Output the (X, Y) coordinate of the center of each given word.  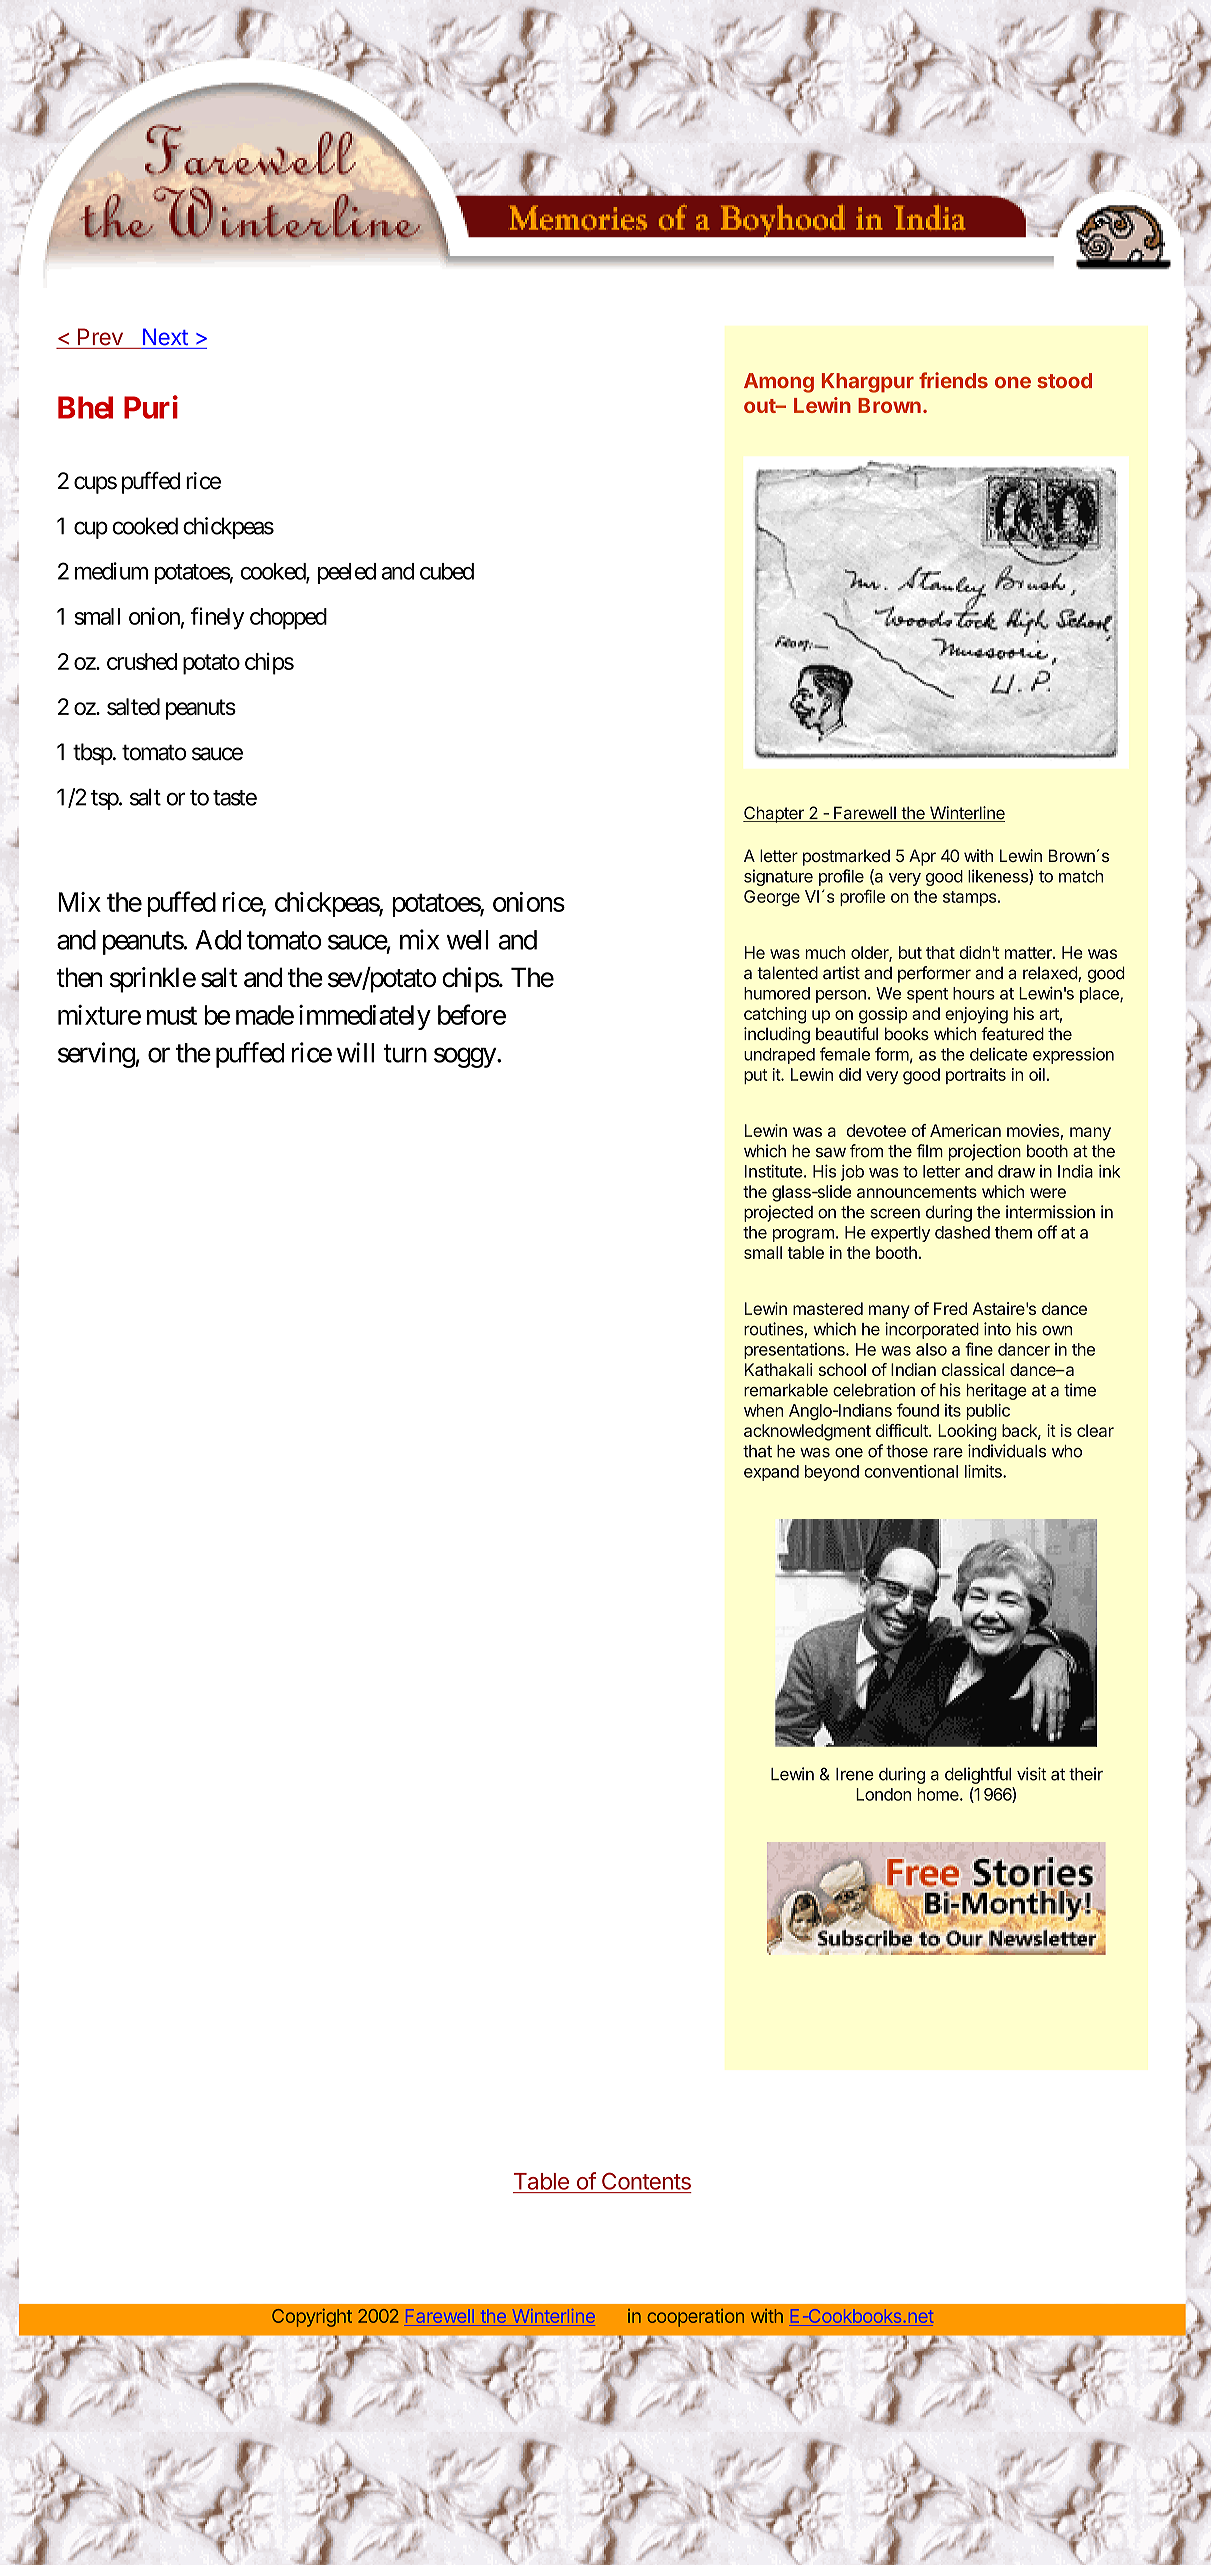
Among (779, 383)
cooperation (695, 2318)
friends (953, 380)
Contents (646, 2181)
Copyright (312, 2318)
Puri (151, 407)
